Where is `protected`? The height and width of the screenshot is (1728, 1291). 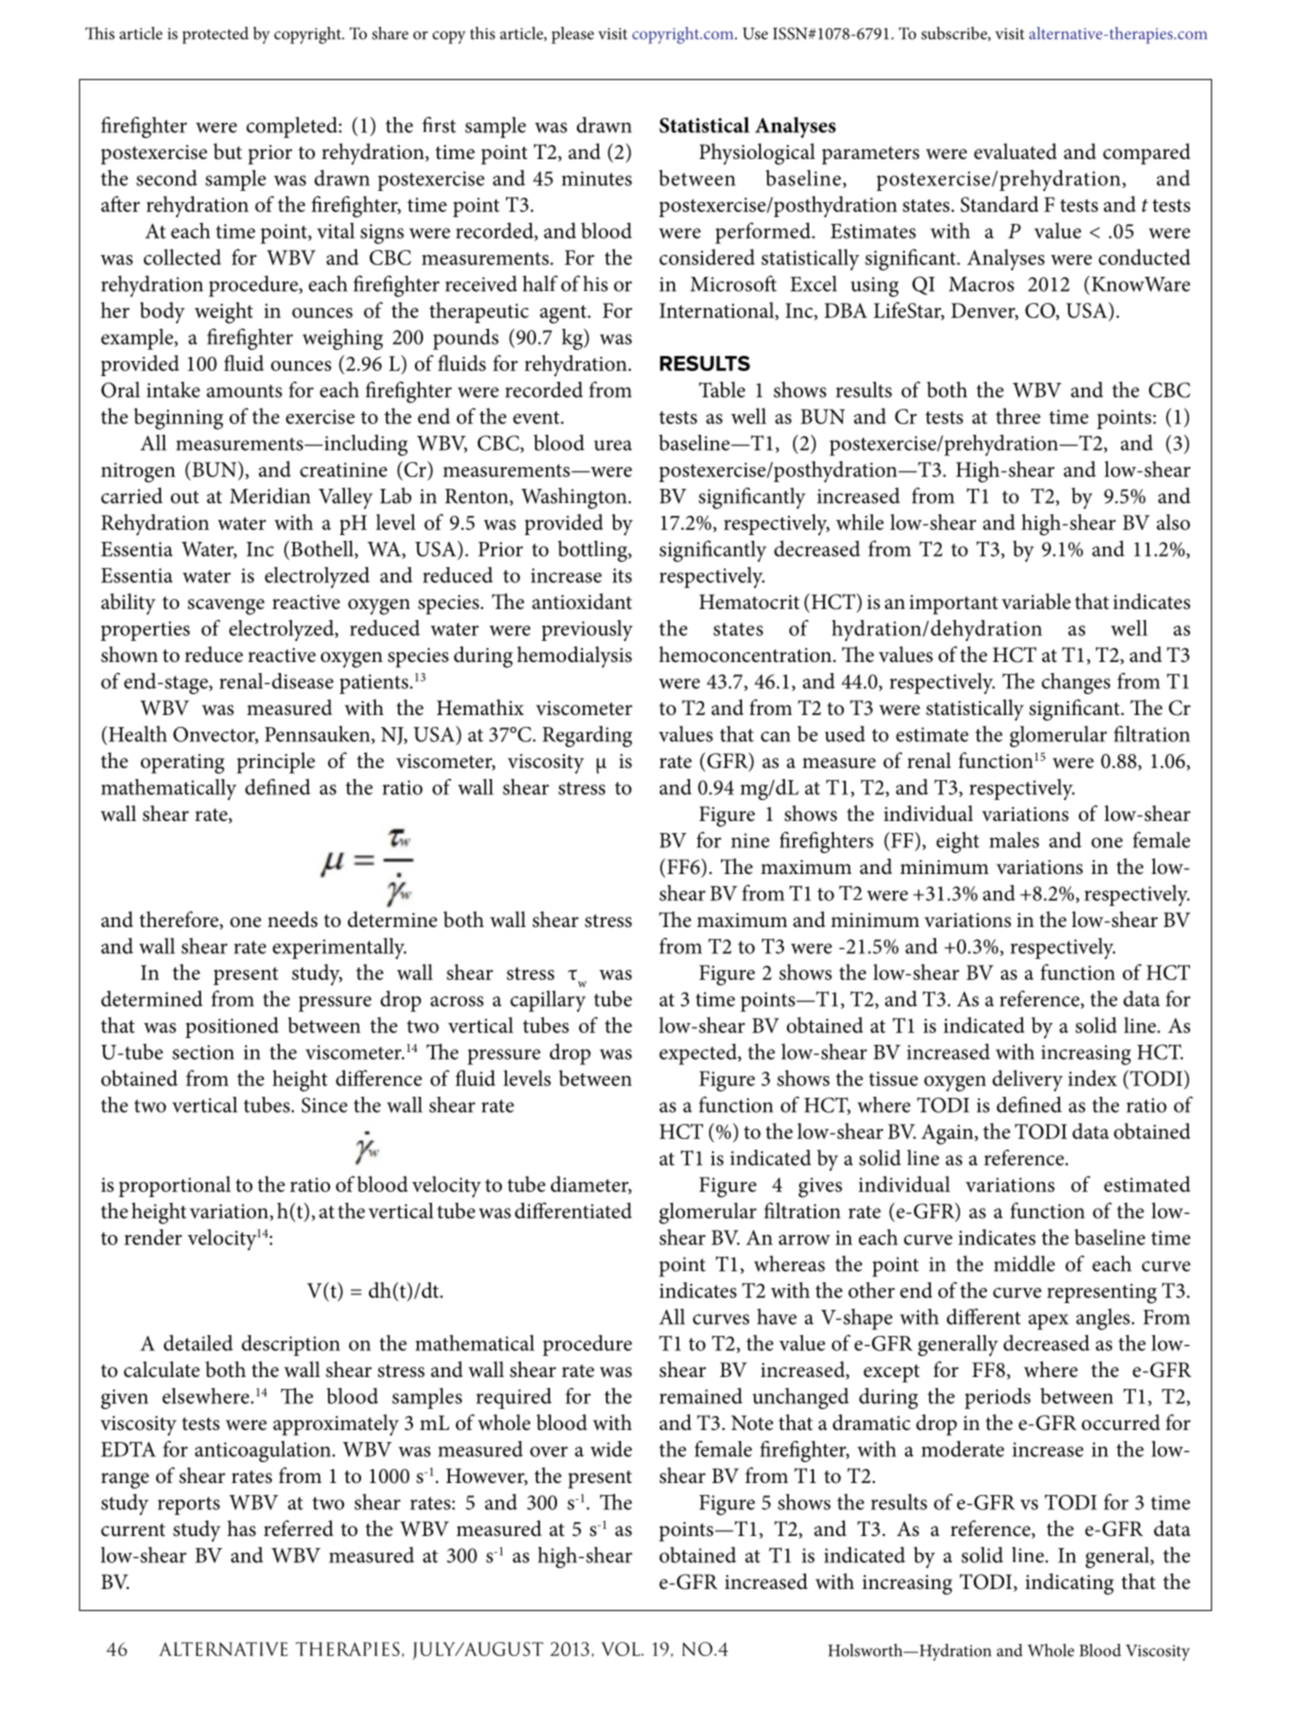
protected is located at coordinates (215, 35).
